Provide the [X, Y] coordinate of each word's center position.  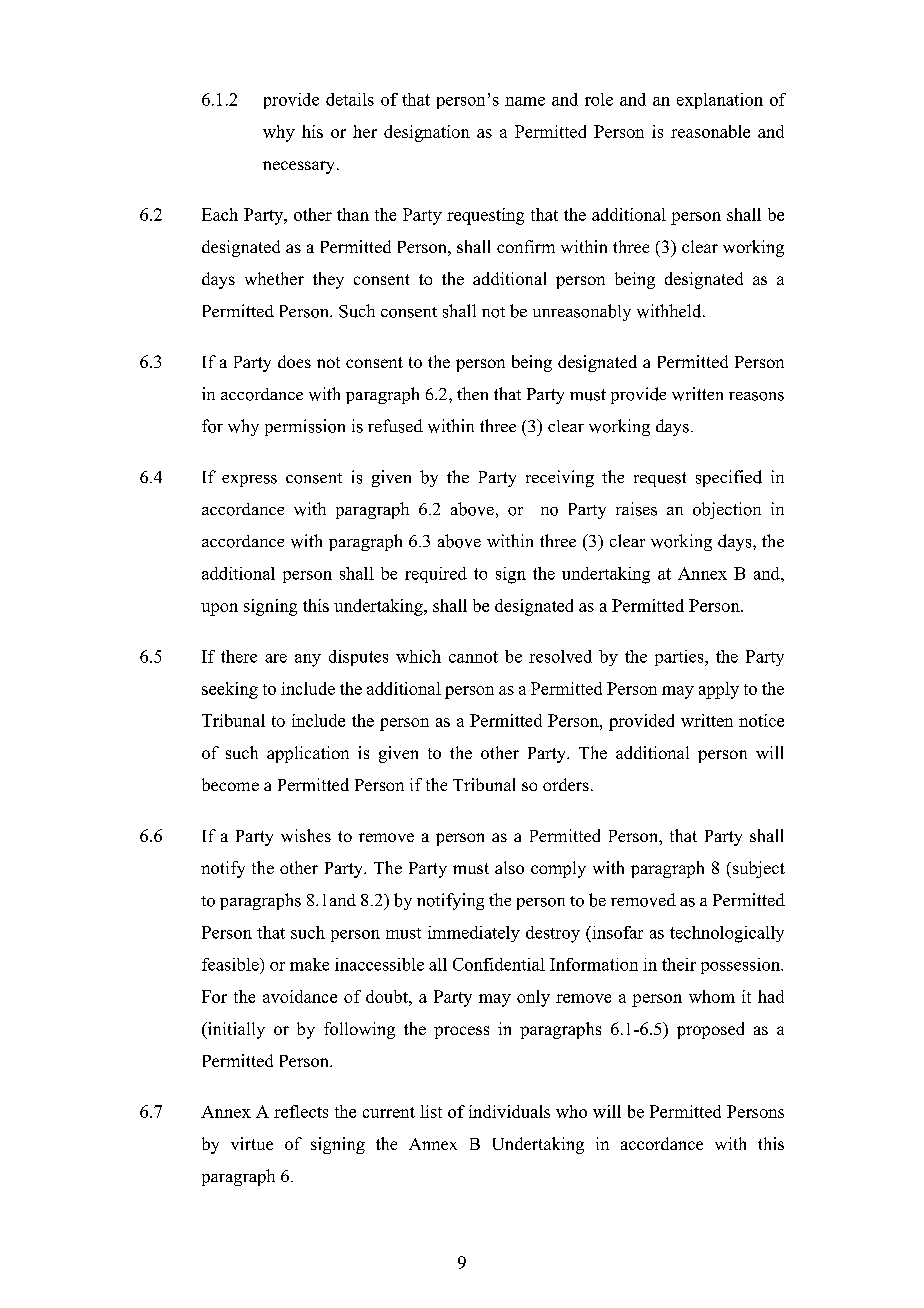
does [294, 361]
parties [680, 658]
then [472, 393]
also [509, 867]
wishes [306, 835]
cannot [473, 657]
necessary [300, 167]
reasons [756, 396]
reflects [301, 1111]
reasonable [710, 131]
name [525, 101]
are [276, 658]
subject [757, 869]
